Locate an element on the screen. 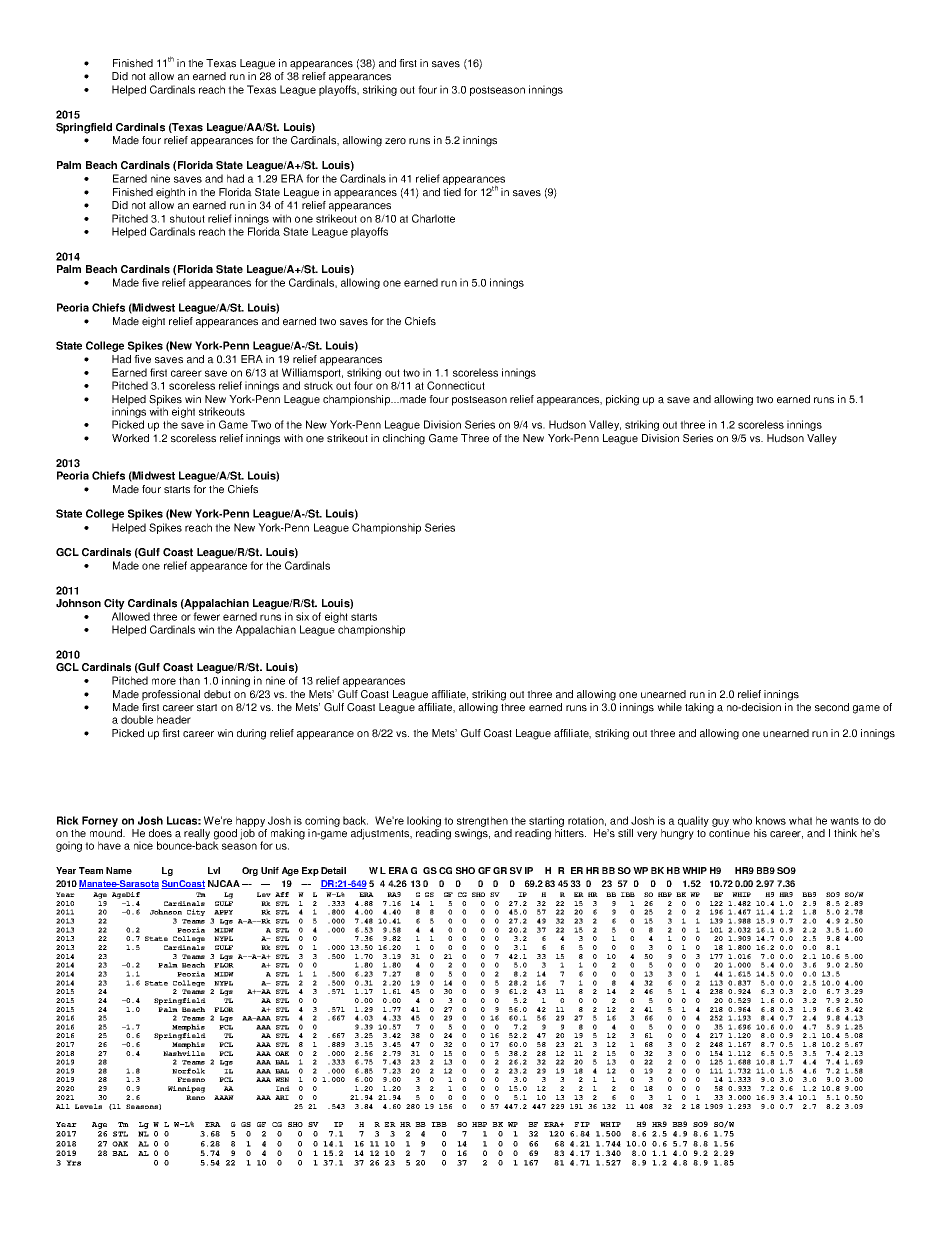  does is located at coordinates (160, 833).
